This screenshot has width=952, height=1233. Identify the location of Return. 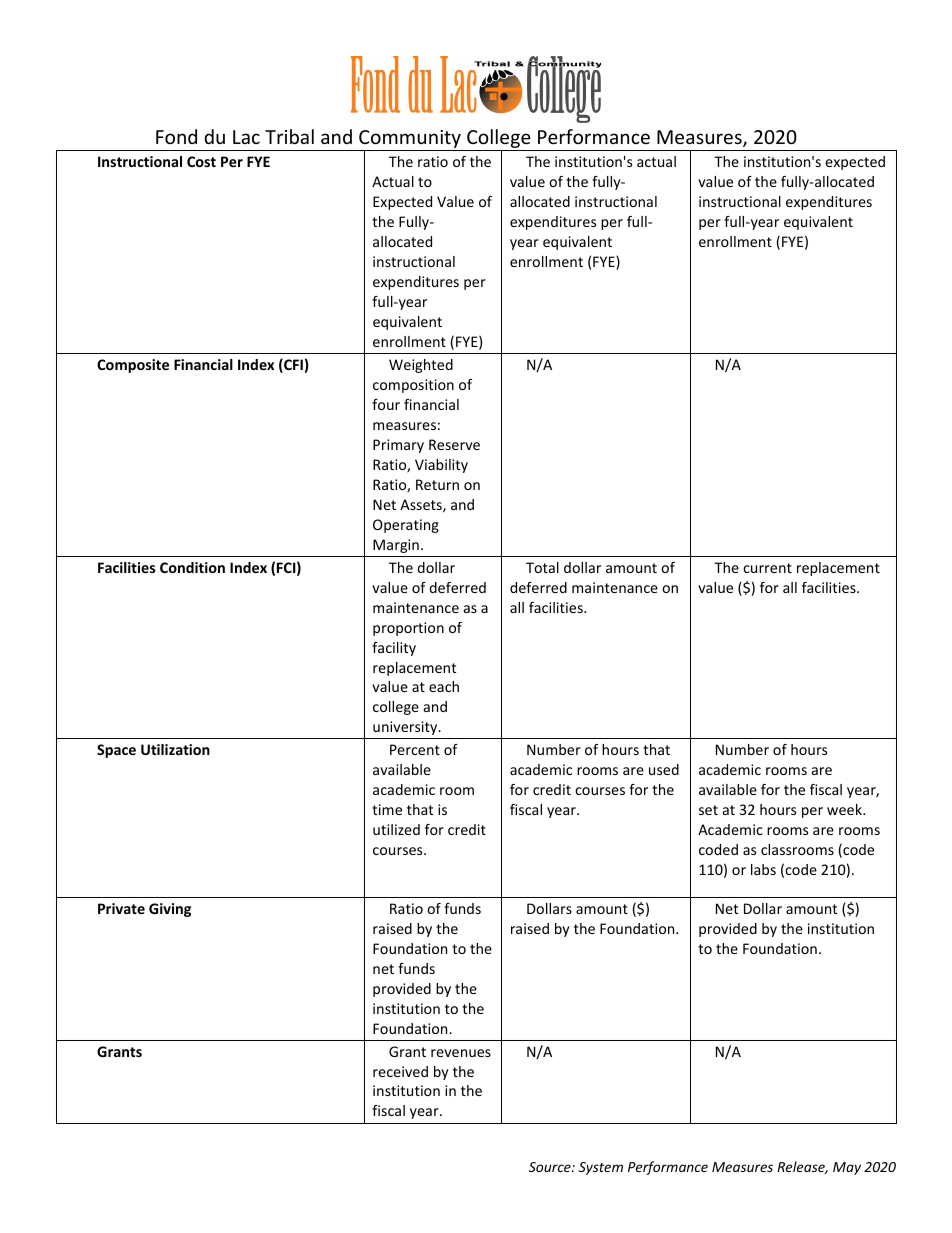
(437, 484).
